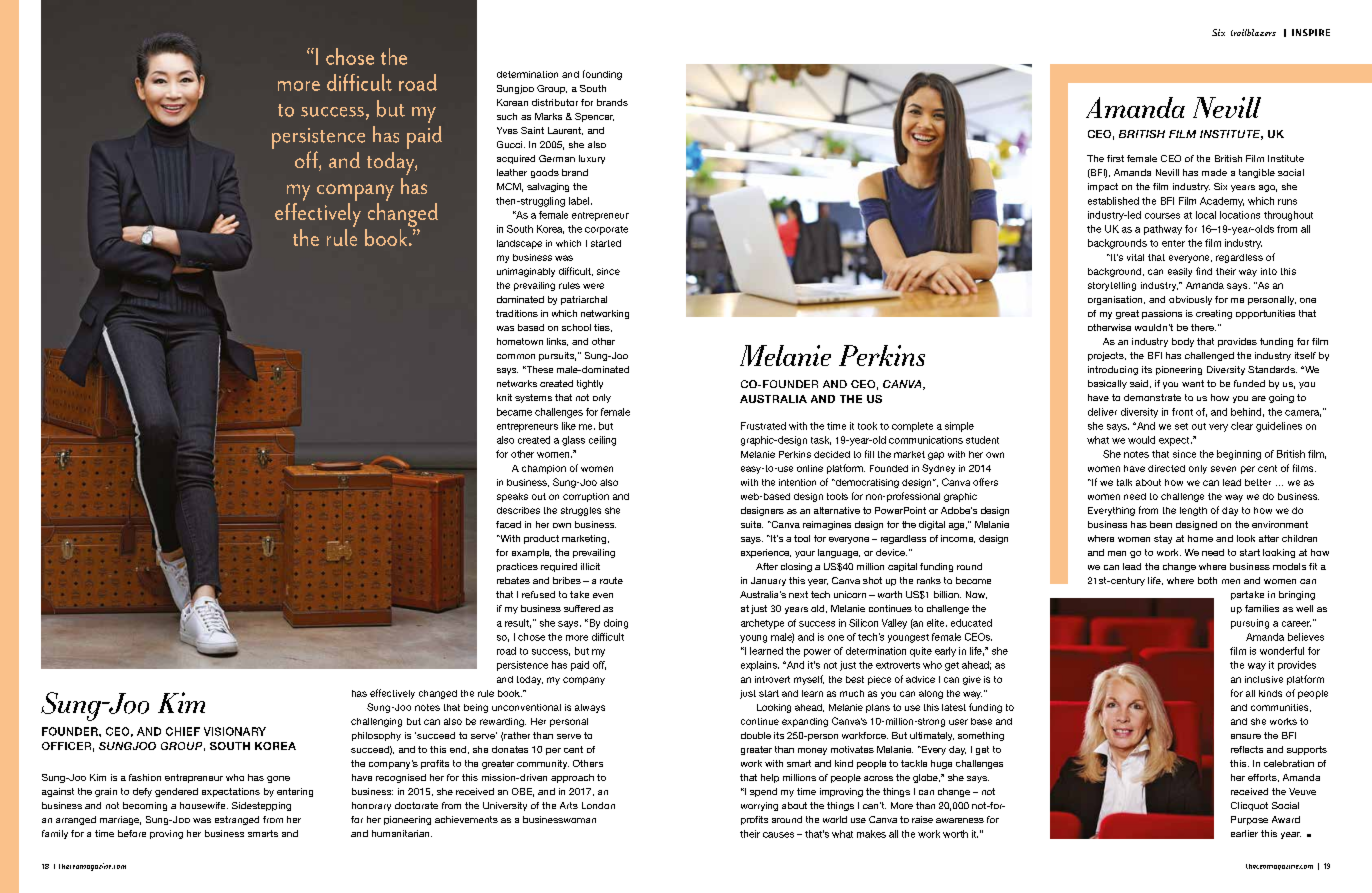 The image size is (1372, 893). What do you see at coordinates (514, 412) in the screenshot?
I see `became` at bounding box center [514, 412].
